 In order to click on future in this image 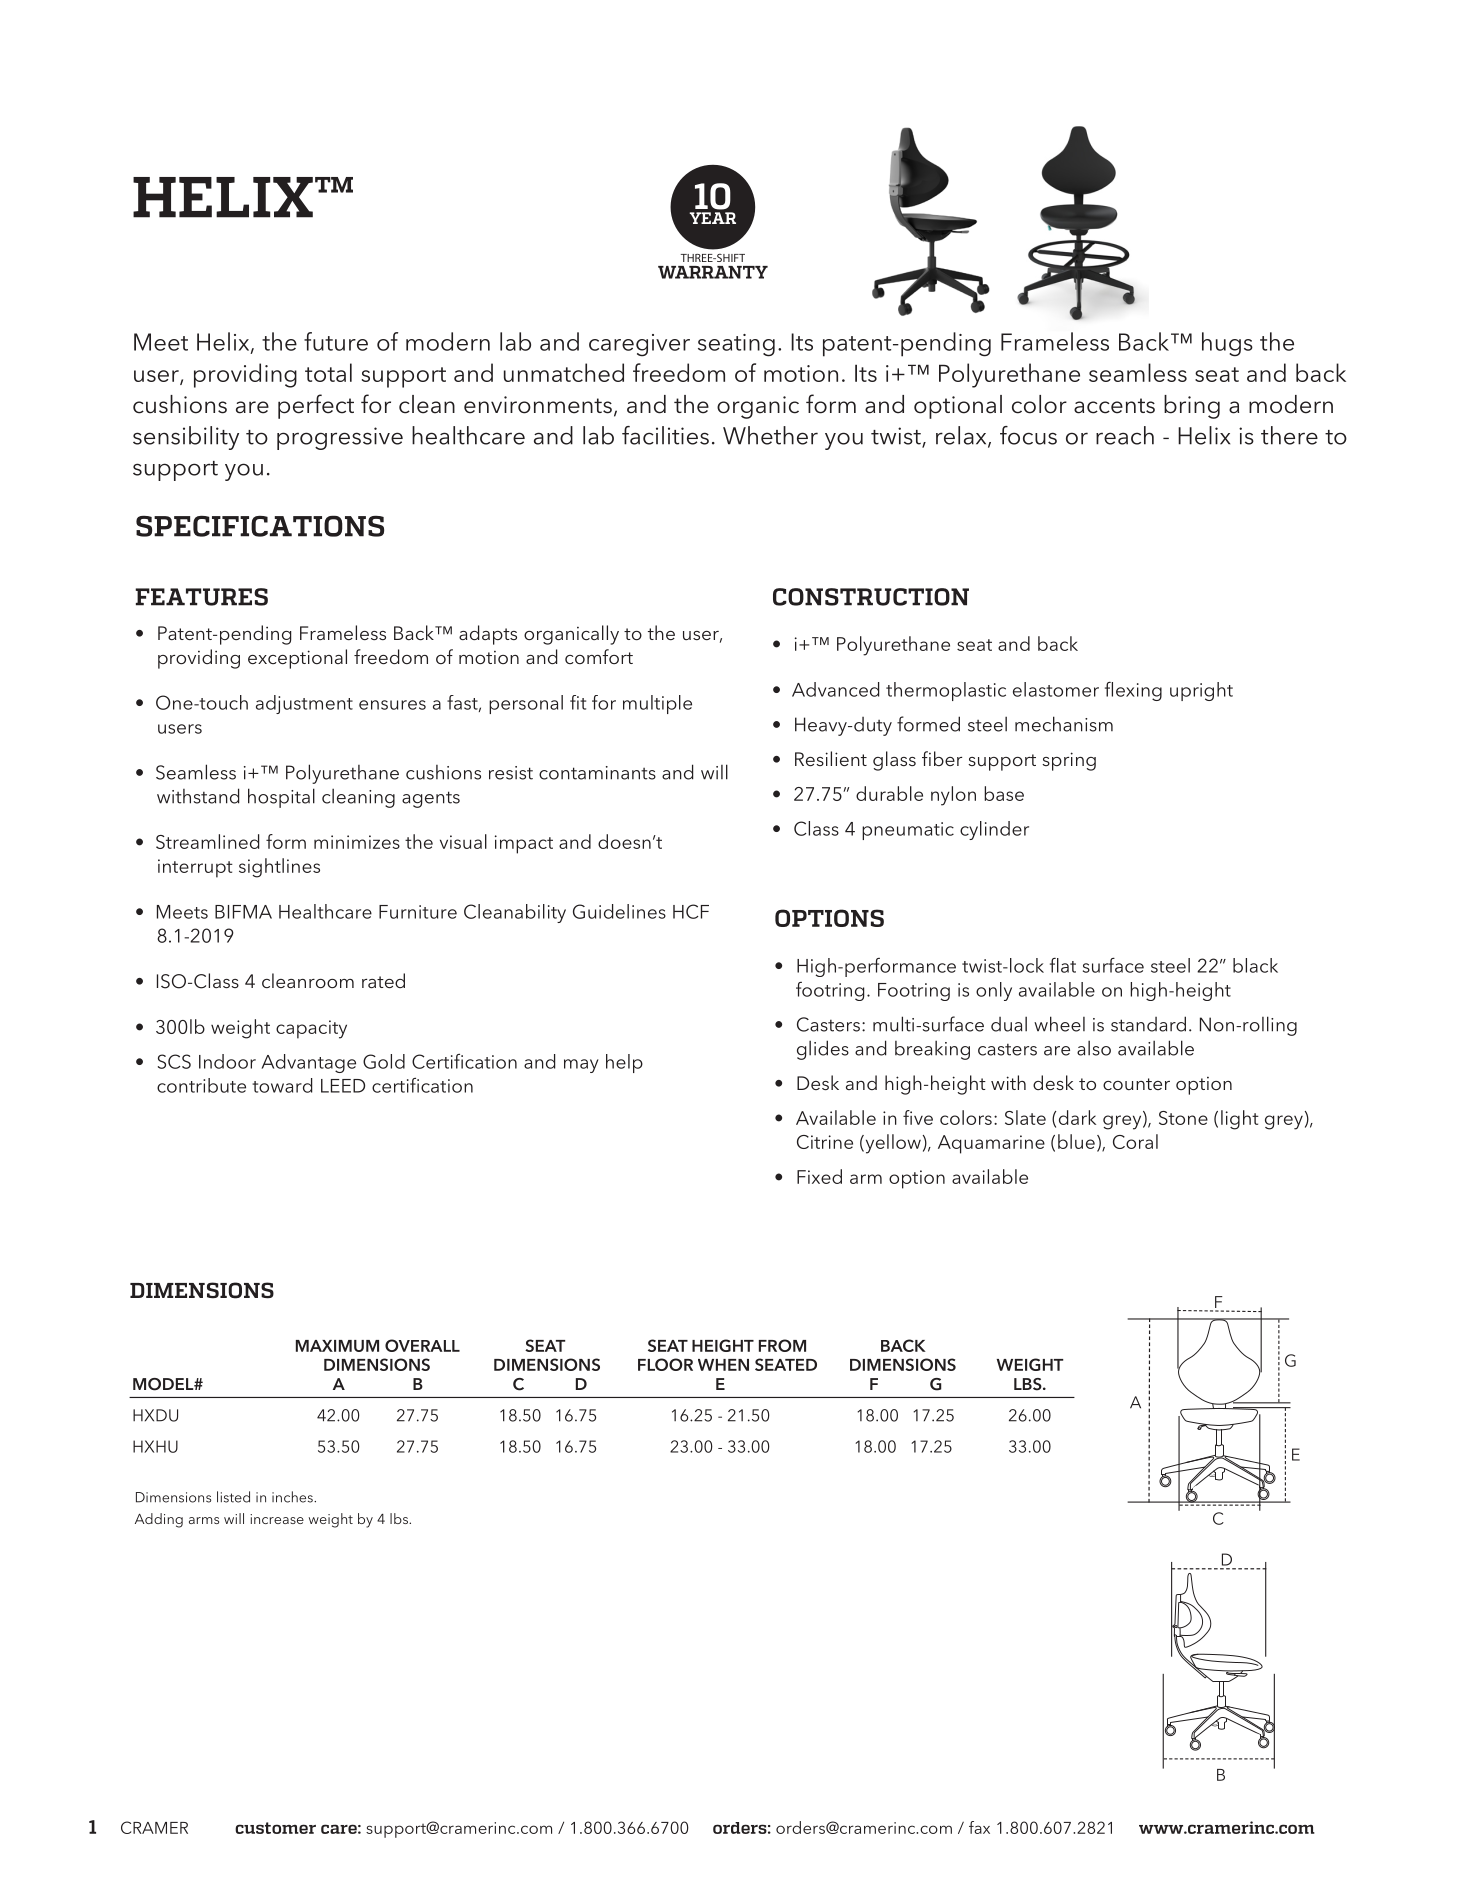, I will do `click(336, 341)`.
